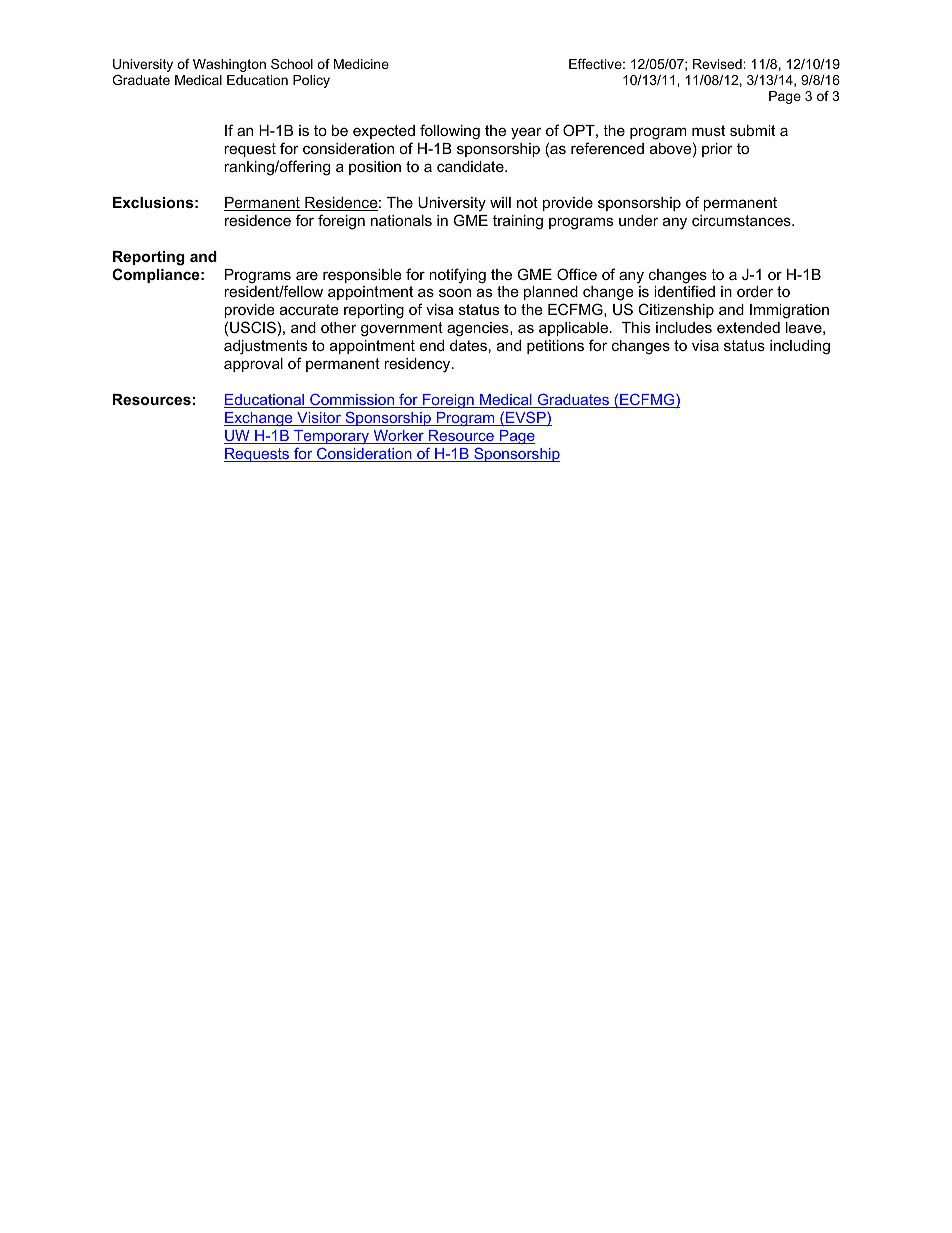  I want to click on including, so click(800, 347).
